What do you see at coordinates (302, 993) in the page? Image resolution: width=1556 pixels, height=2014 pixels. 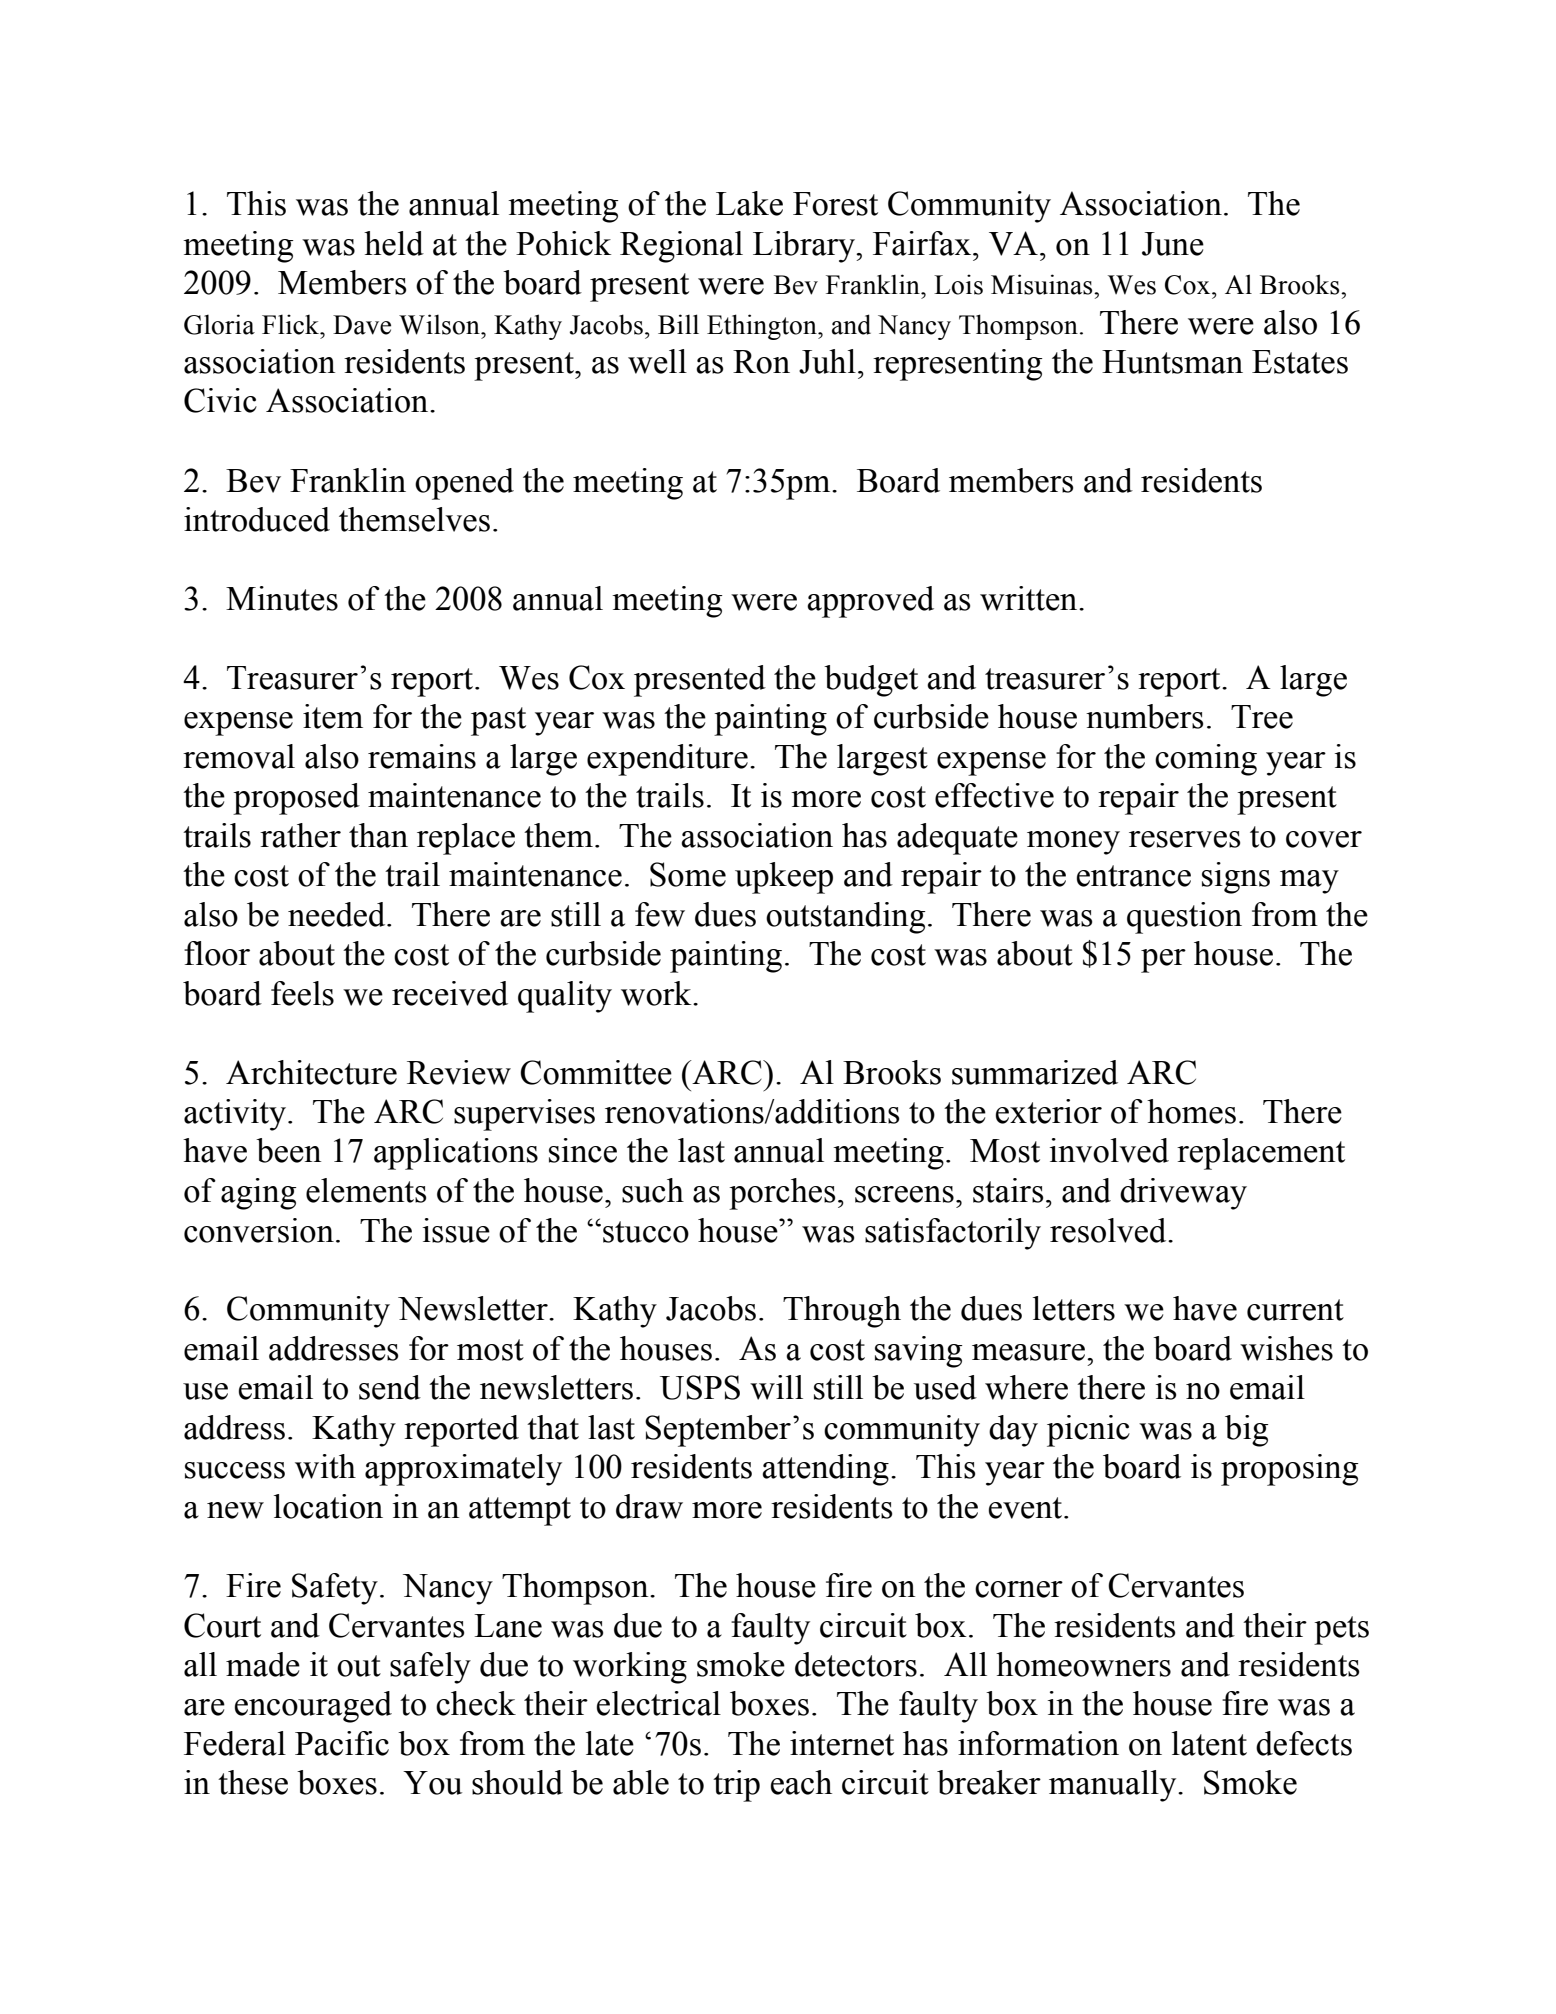 I see `feels` at bounding box center [302, 993].
